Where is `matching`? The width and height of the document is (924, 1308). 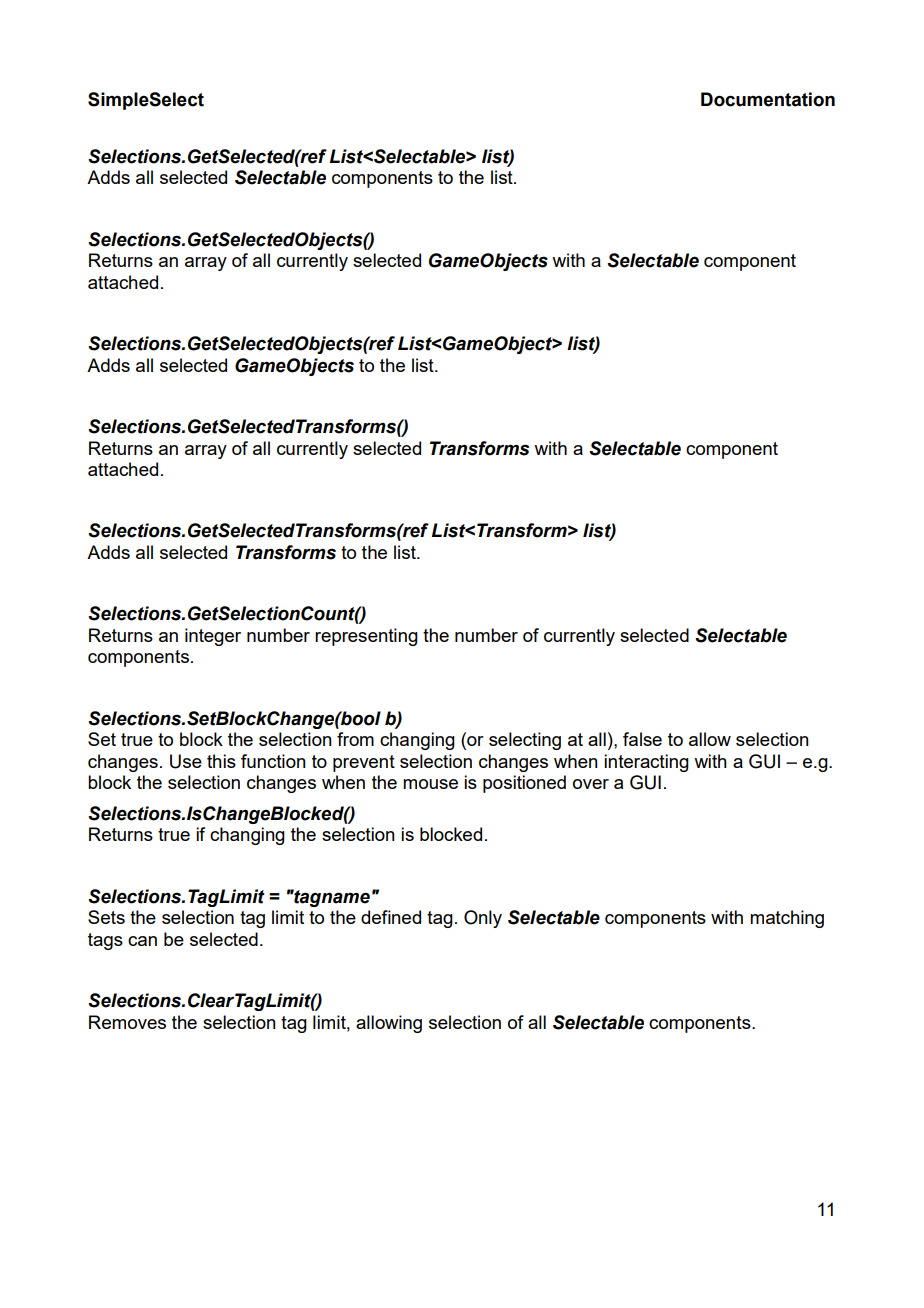
matching is located at coordinates (787, 919).
